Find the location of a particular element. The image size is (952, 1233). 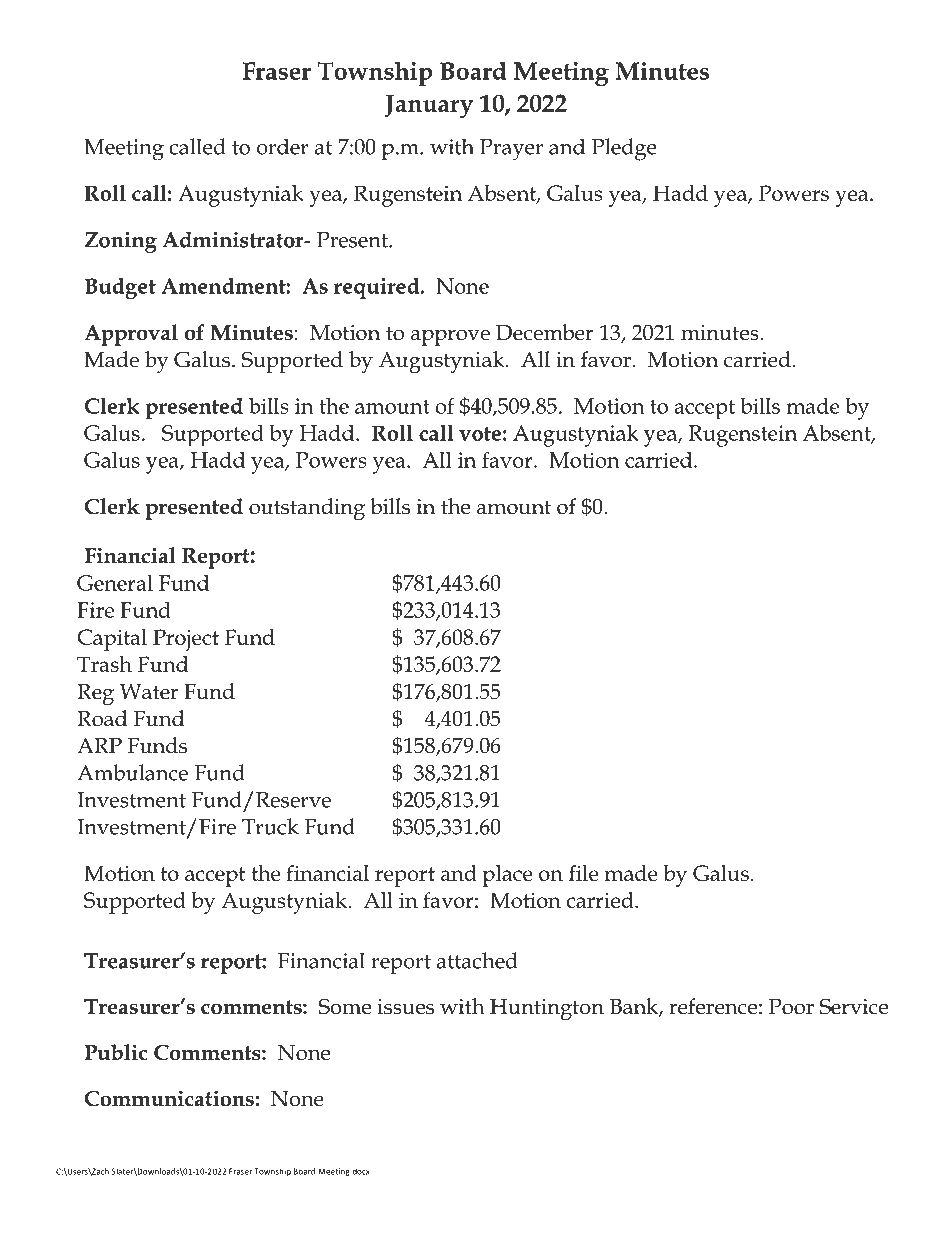

December is located at coordinates (544, 332).
